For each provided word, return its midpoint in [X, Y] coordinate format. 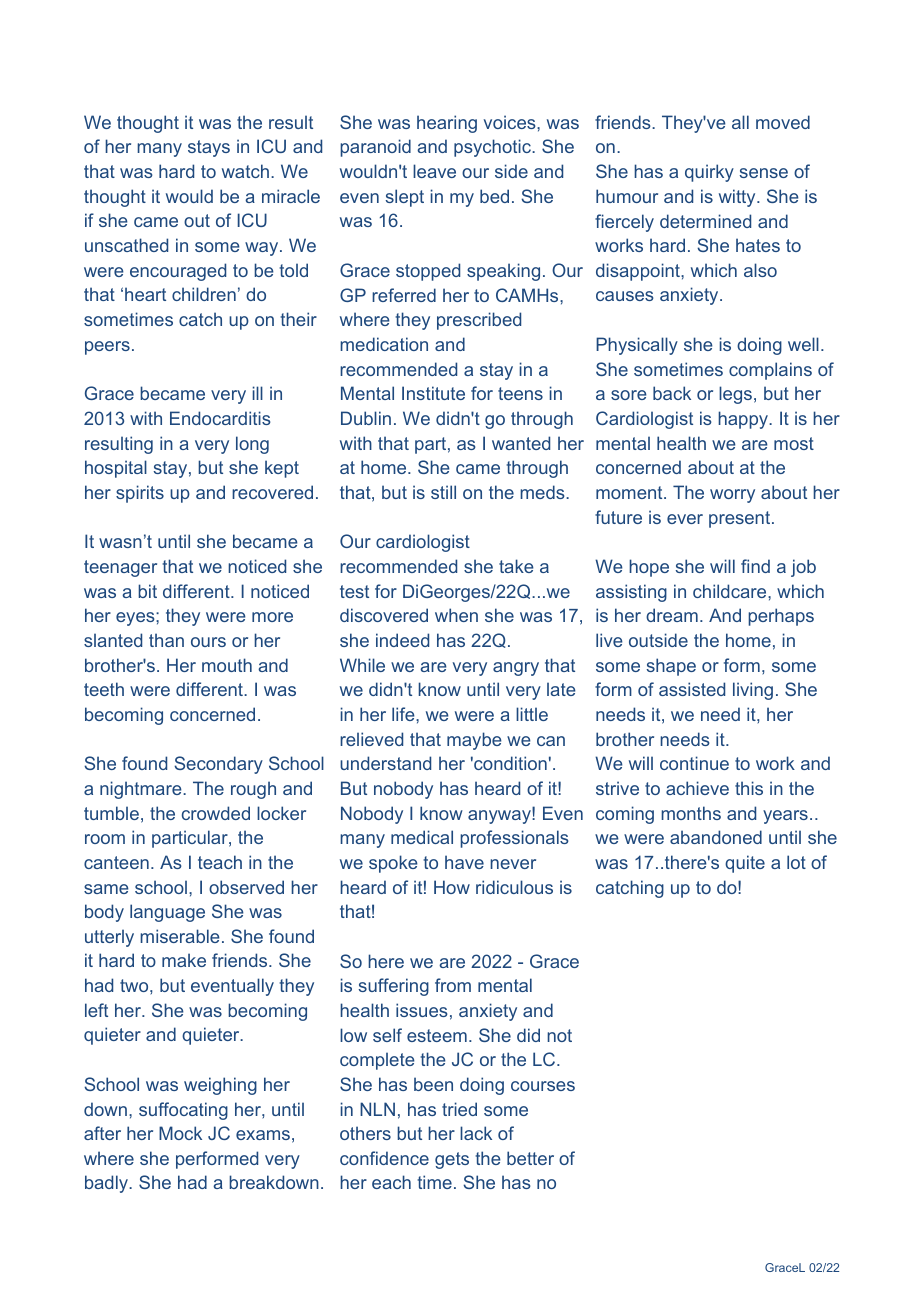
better [530, 1158]
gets [452, 1160]
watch [245, 171]
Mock [180, 1133]
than [166, 640]
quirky [709, 173]
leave [434, 171]
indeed [402, 640]
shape [671, 667]
